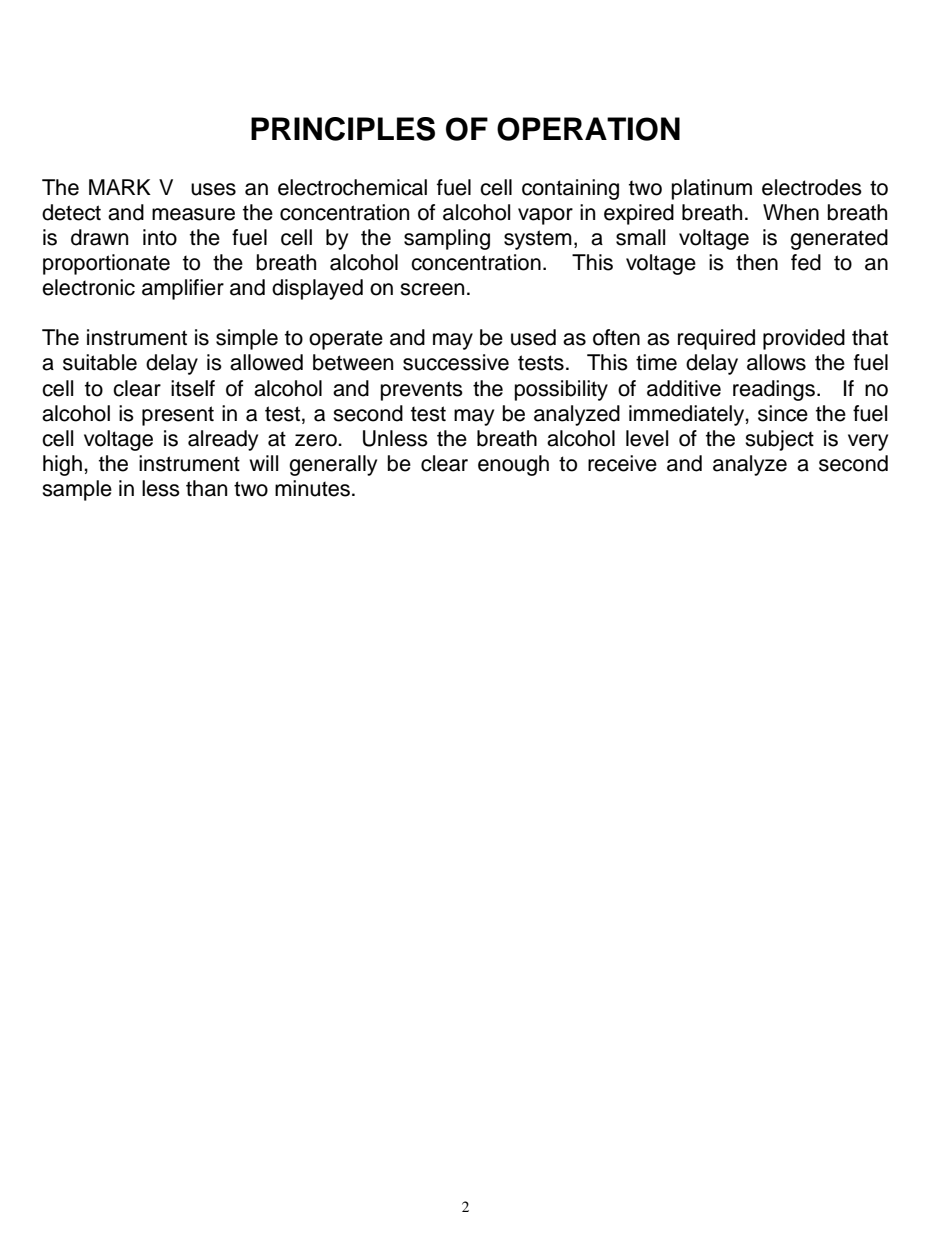  I want to click on suitable, so click(100, 362).
